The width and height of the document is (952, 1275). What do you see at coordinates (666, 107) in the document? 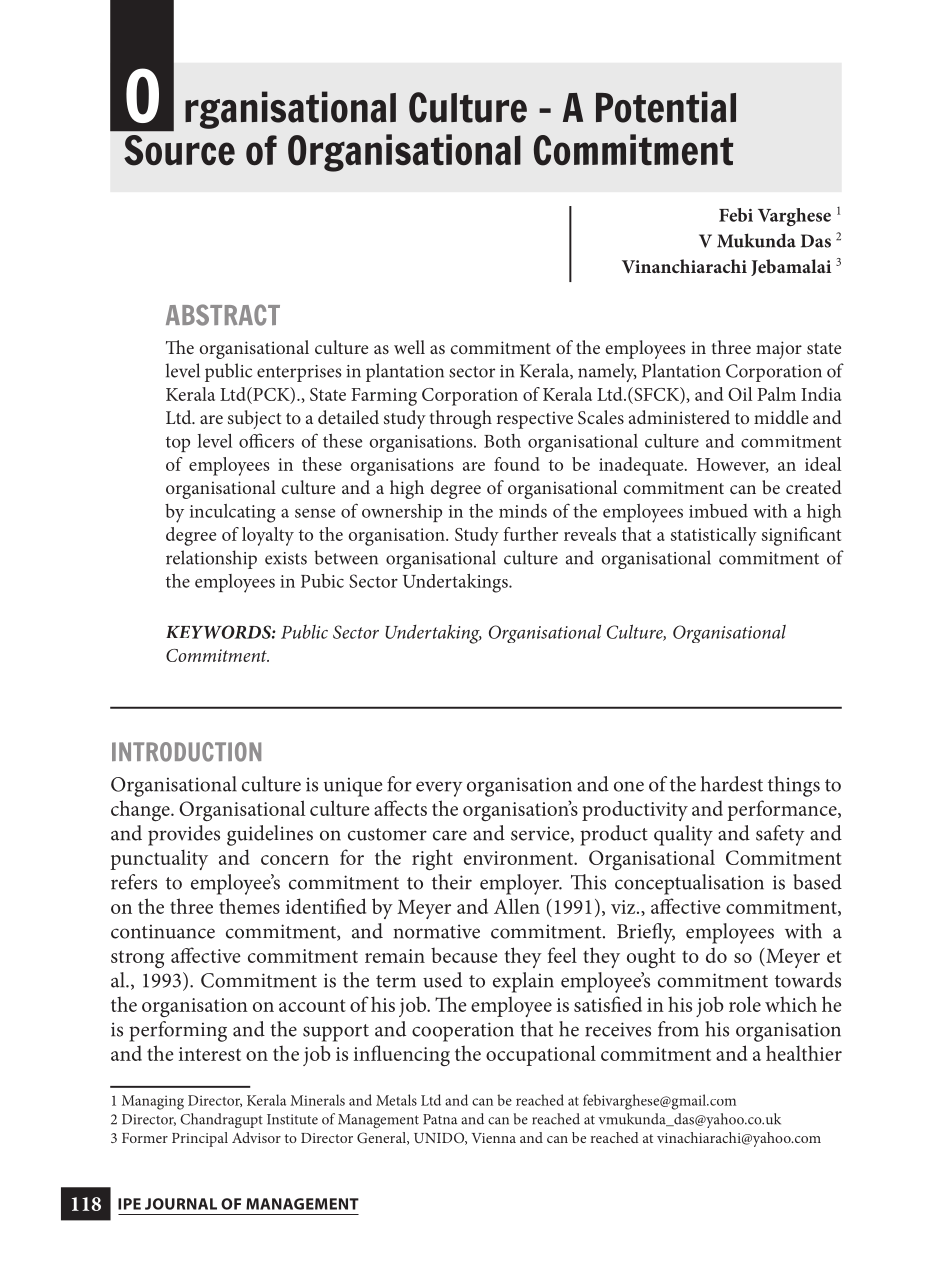
I see `Potential` at bounding box center [666, 107].
